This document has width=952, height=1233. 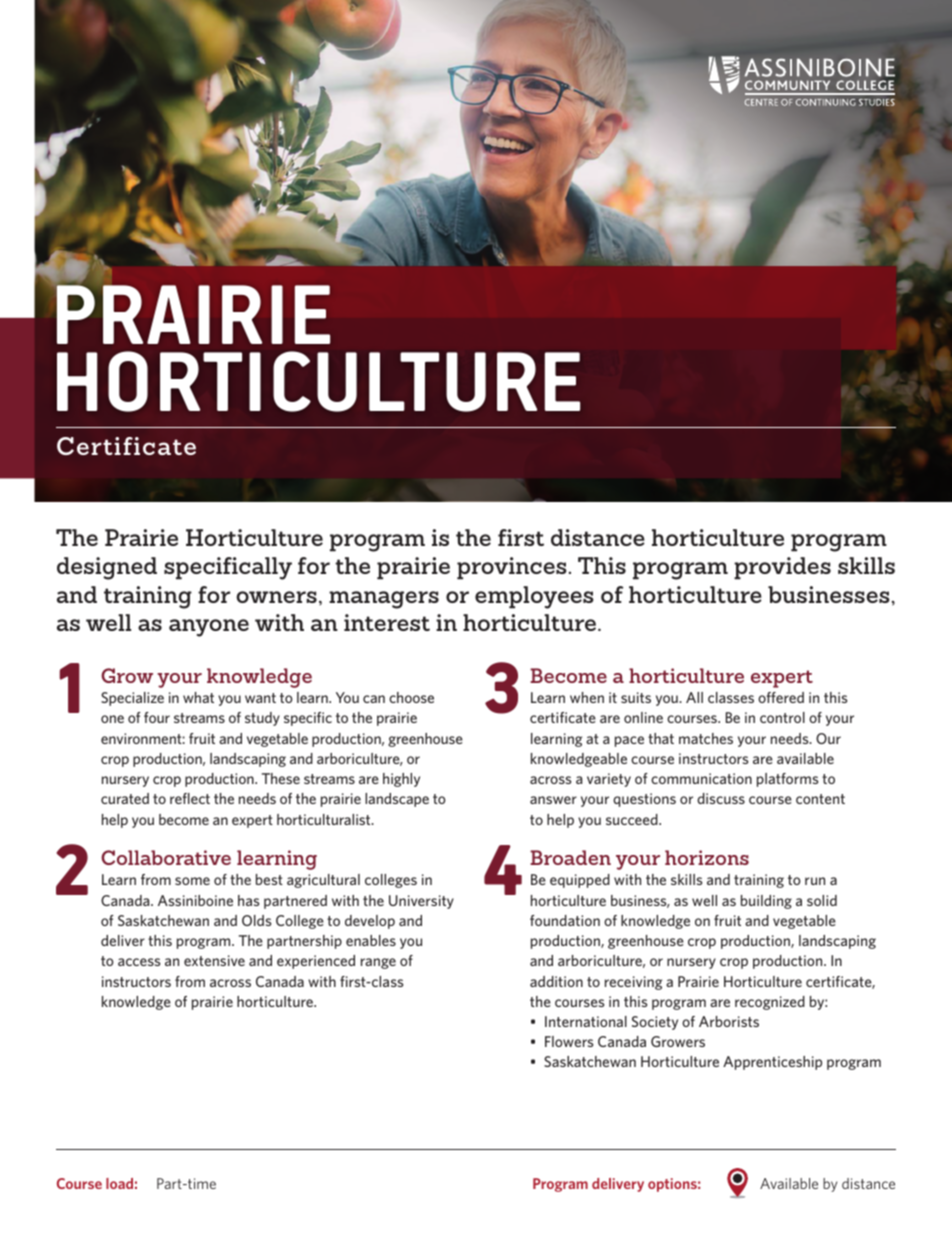 What do you see at coordinates (512, 568) in the document?
I see `provinces` at bounding box center [512, 568].
